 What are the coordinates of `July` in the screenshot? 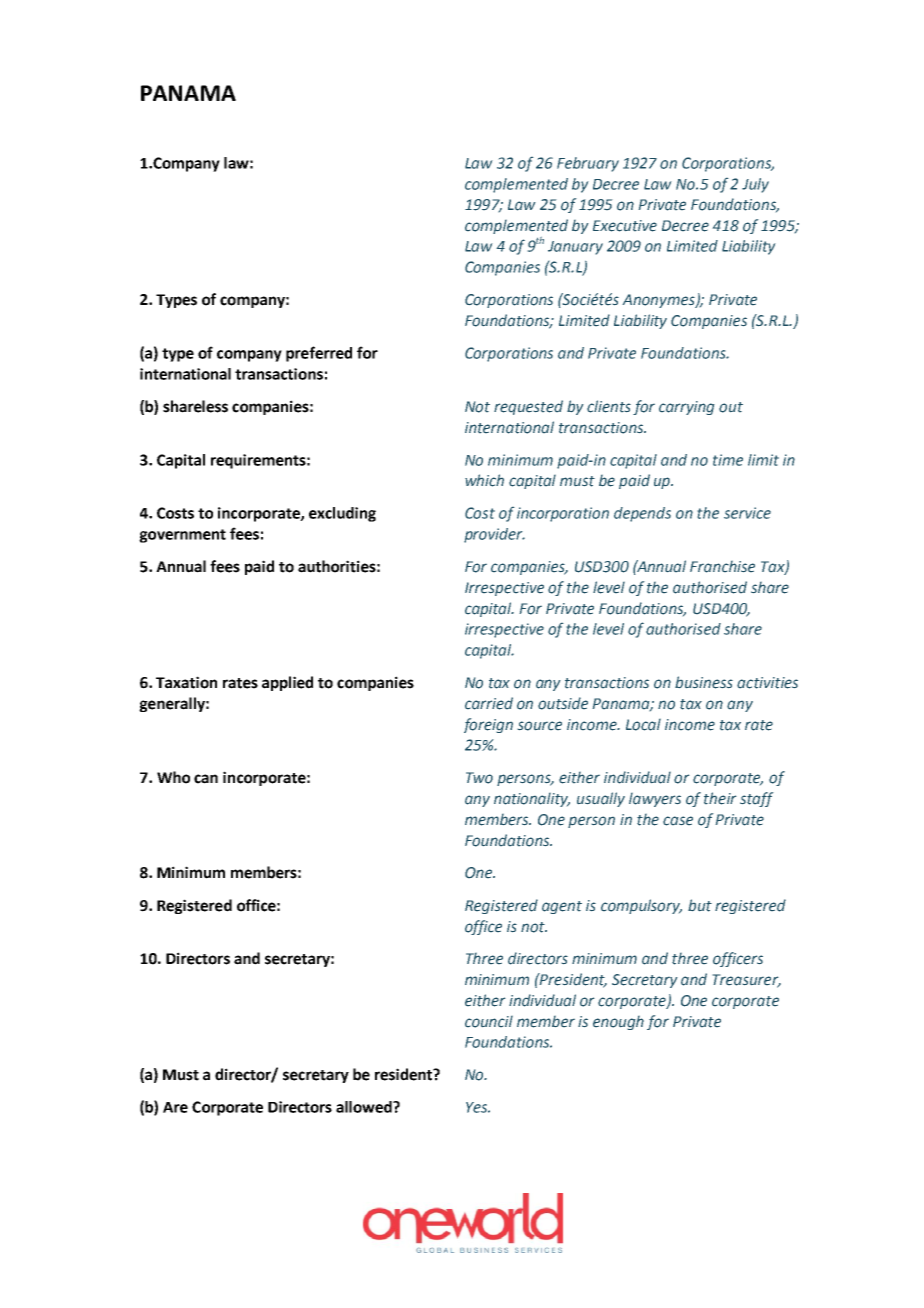 It's located at (755, 185).
